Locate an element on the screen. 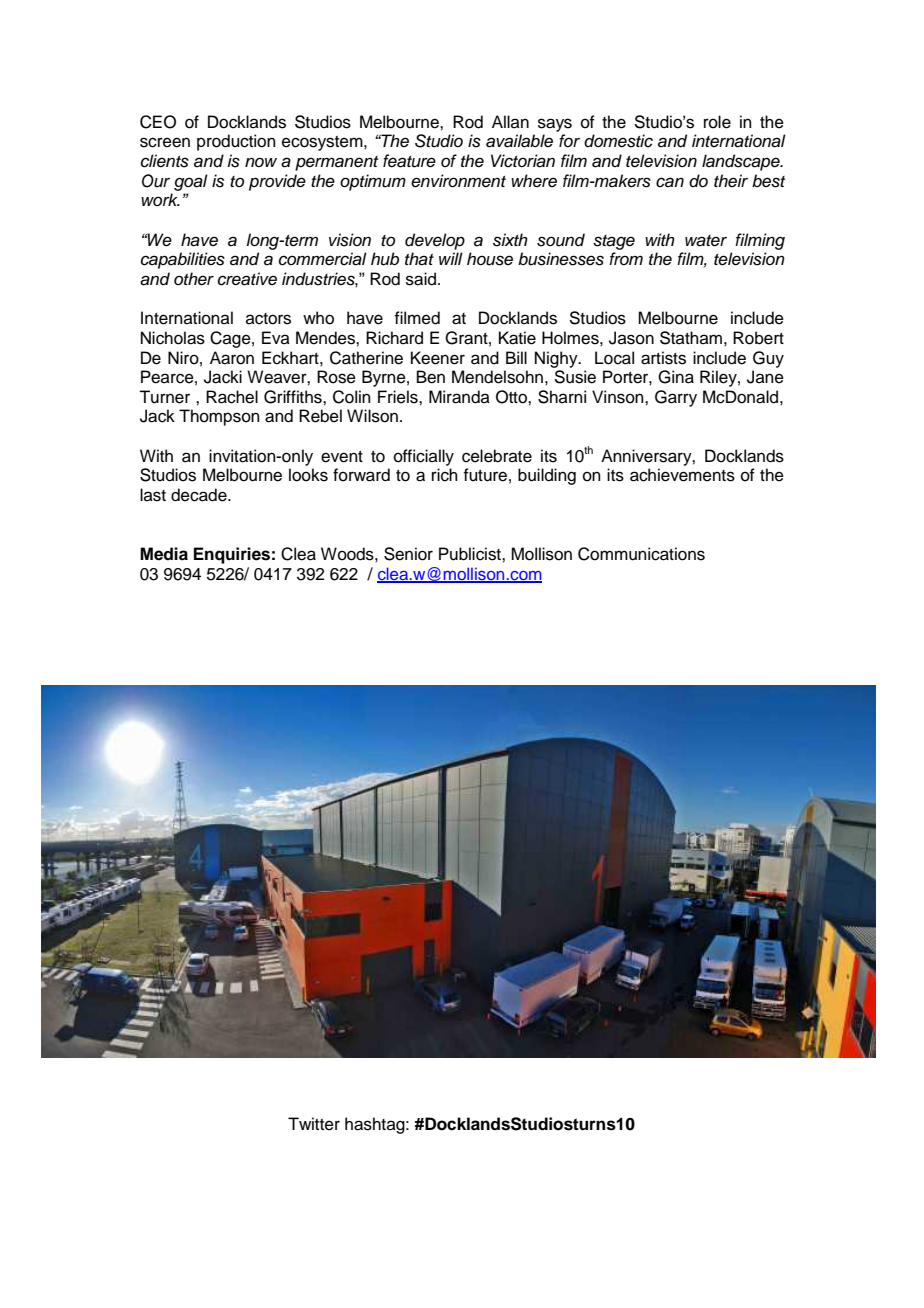  production is located at coordinates (236, 142).
